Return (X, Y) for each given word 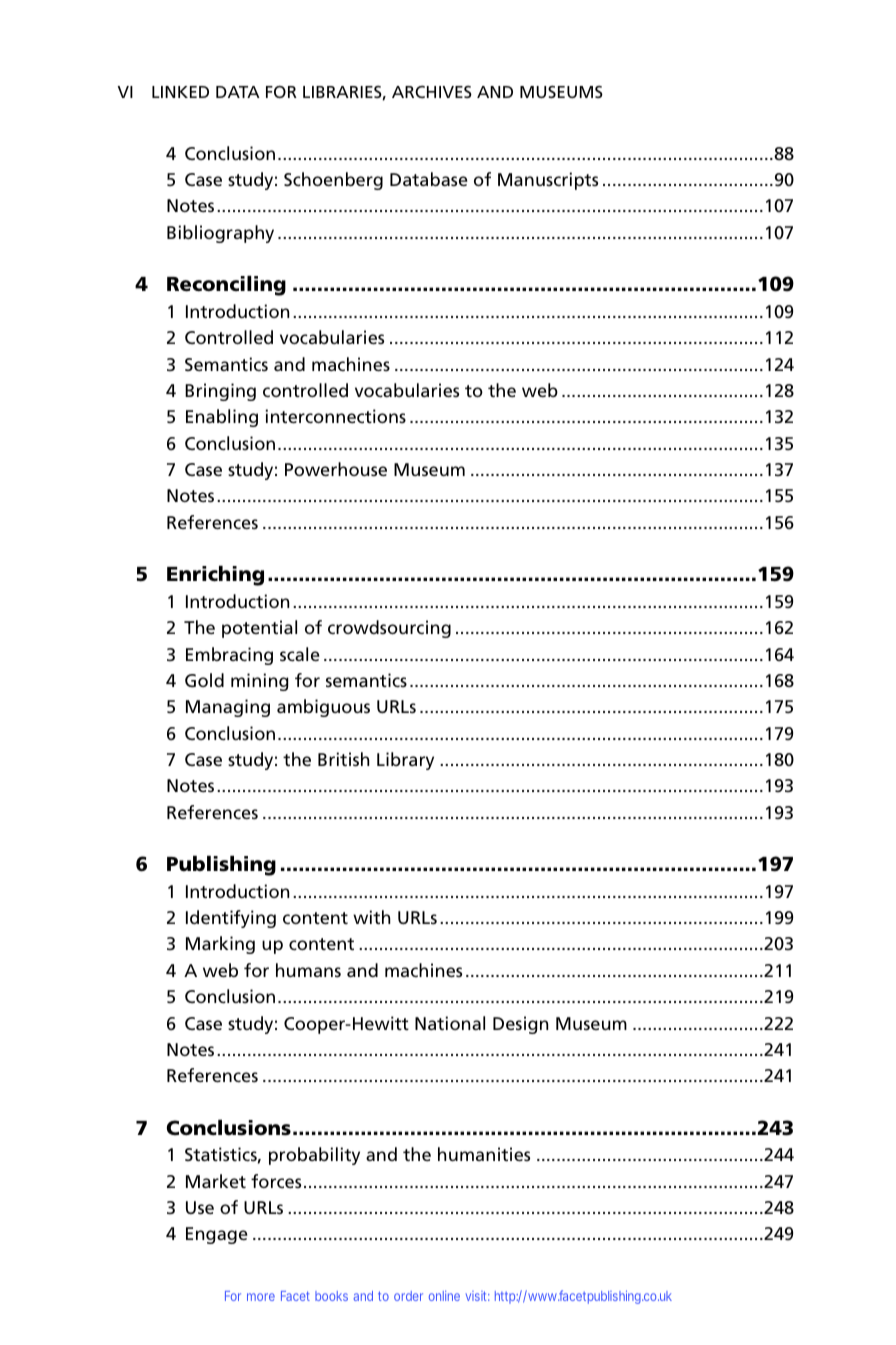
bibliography (220, 234)
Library (405, 761)
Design (520, 1025)
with (371, 917)
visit (478, 1296)
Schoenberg (333, 181)
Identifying (231, 919)
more (261, 1297)
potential (259, 629)
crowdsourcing (389, 629)
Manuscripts (548, 181)
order (408, 1296)
